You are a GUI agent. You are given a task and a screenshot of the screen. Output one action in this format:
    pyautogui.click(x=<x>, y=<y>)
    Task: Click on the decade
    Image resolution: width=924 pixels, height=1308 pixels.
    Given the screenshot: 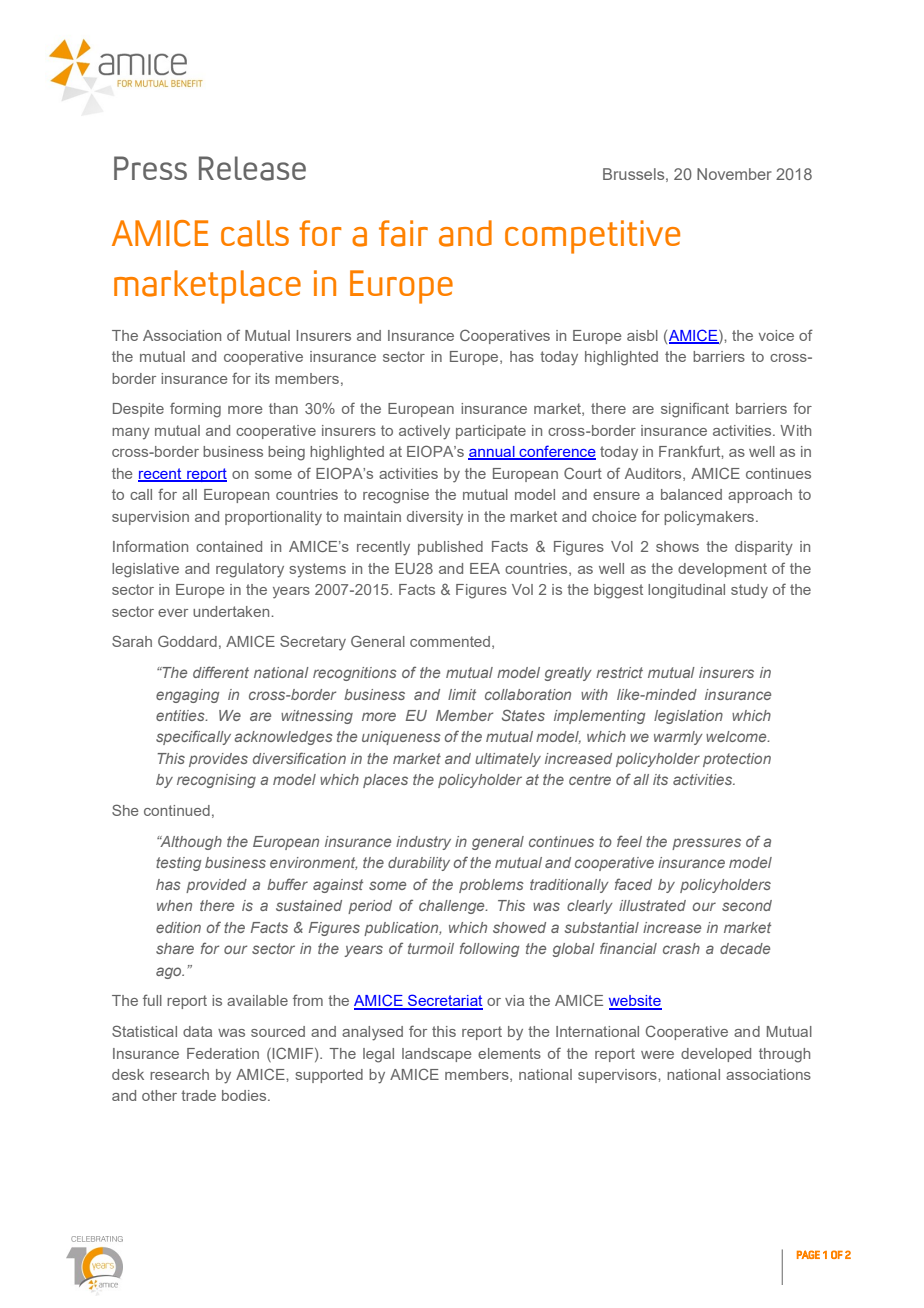 What is the action you would take?
    pyautogui.click(x=745, y=948)
